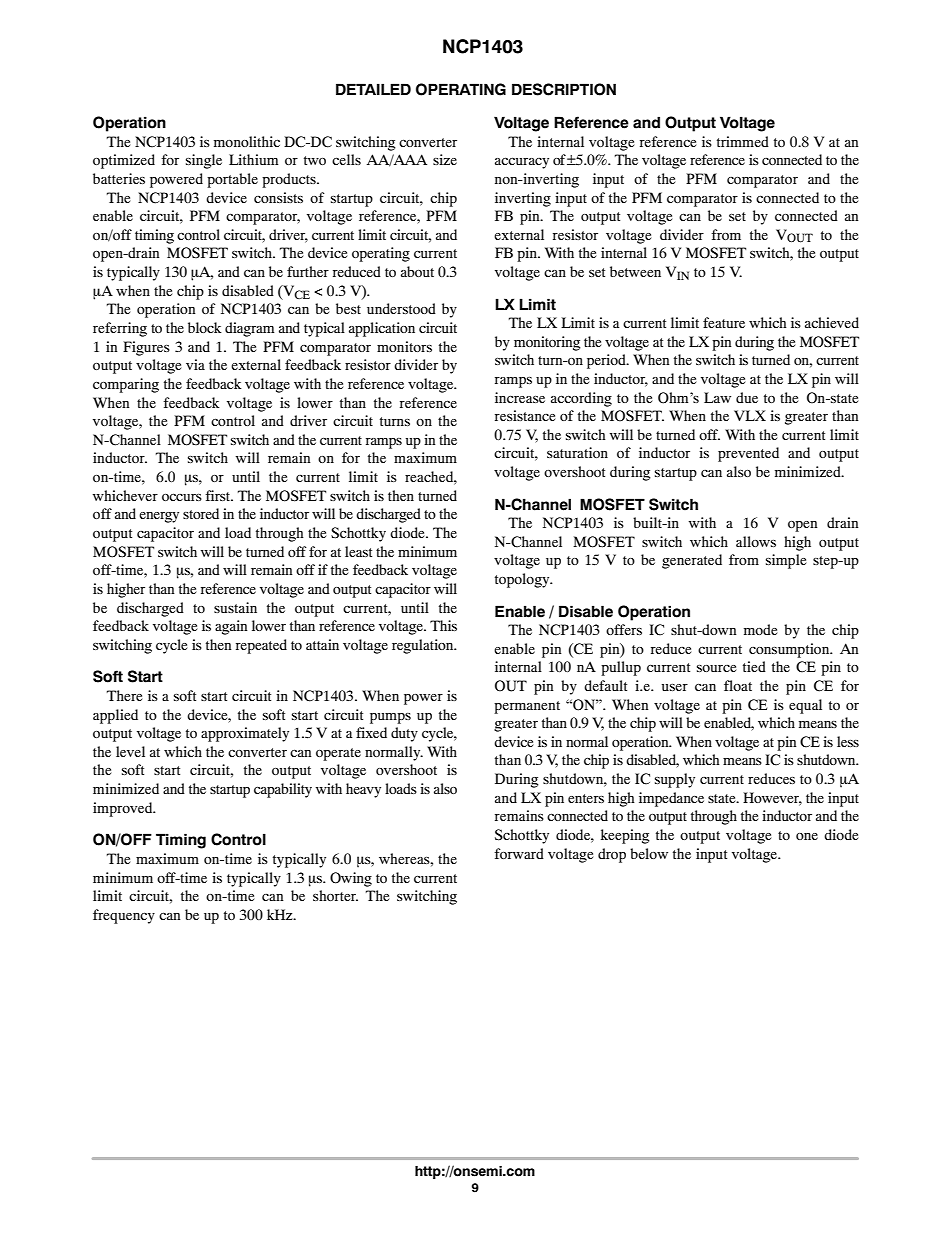 This image has width=952, height=1233. Describe the element at coordinates (743, 141) in the image. I see `trimmed` at that location.
